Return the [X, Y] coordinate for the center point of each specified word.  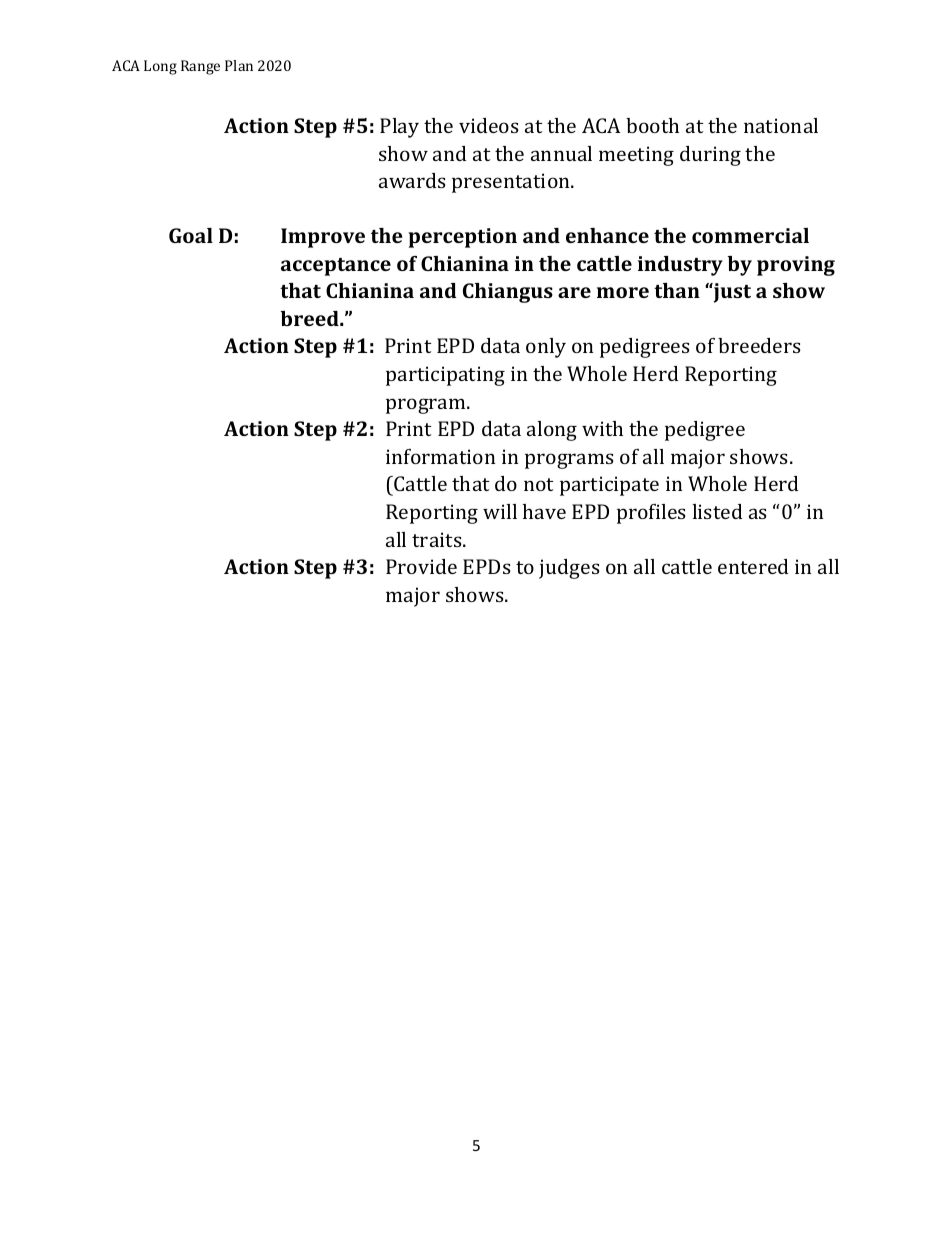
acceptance [336, 267]
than [677, 290]
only [546, 348]
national [781, 125]
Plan [239, 65]
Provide [421, 566]
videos [489, 125]
